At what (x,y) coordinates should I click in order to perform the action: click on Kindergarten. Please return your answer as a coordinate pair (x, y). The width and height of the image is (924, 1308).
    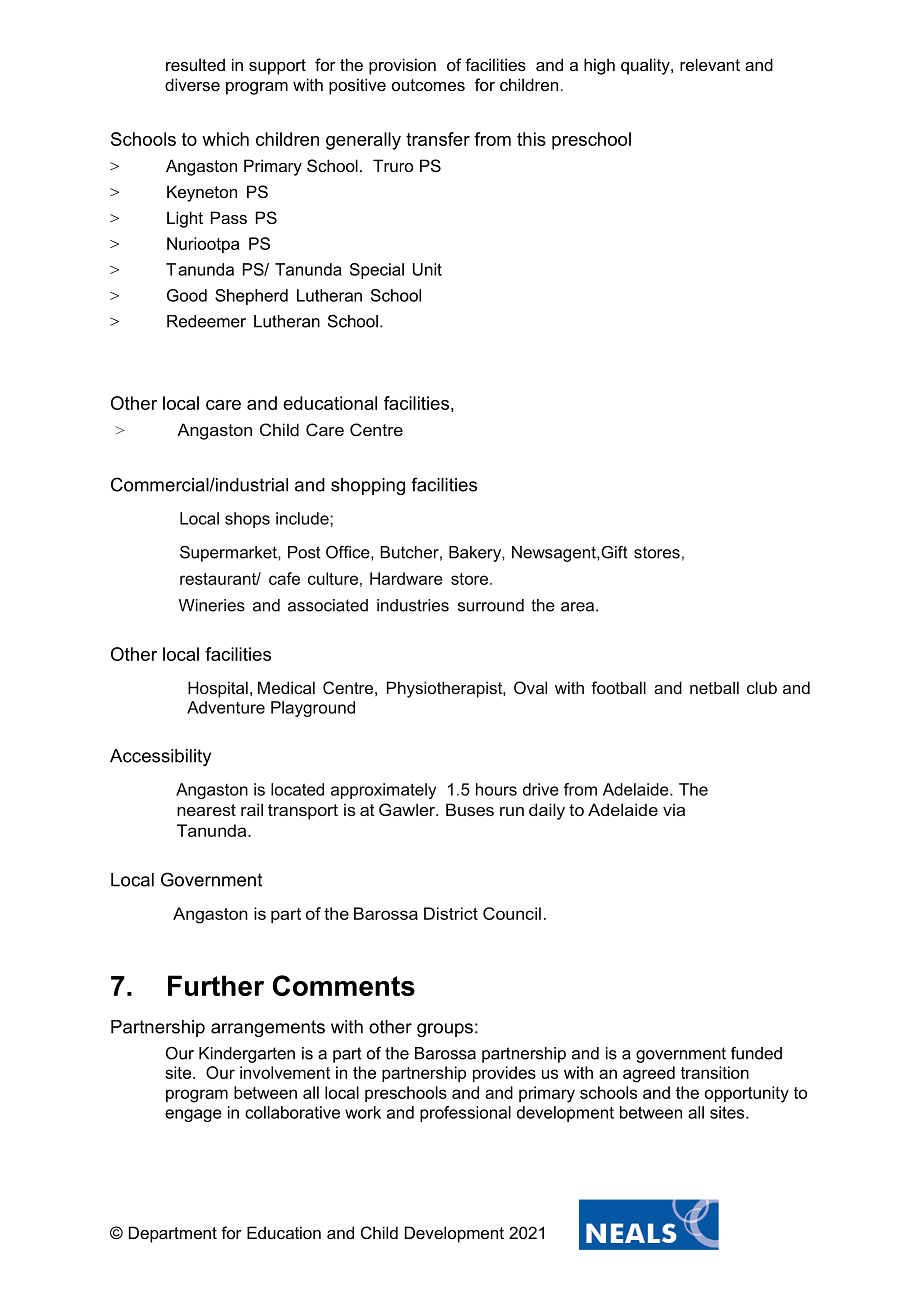
    Looking at the image, I should click on (247, 1055).
